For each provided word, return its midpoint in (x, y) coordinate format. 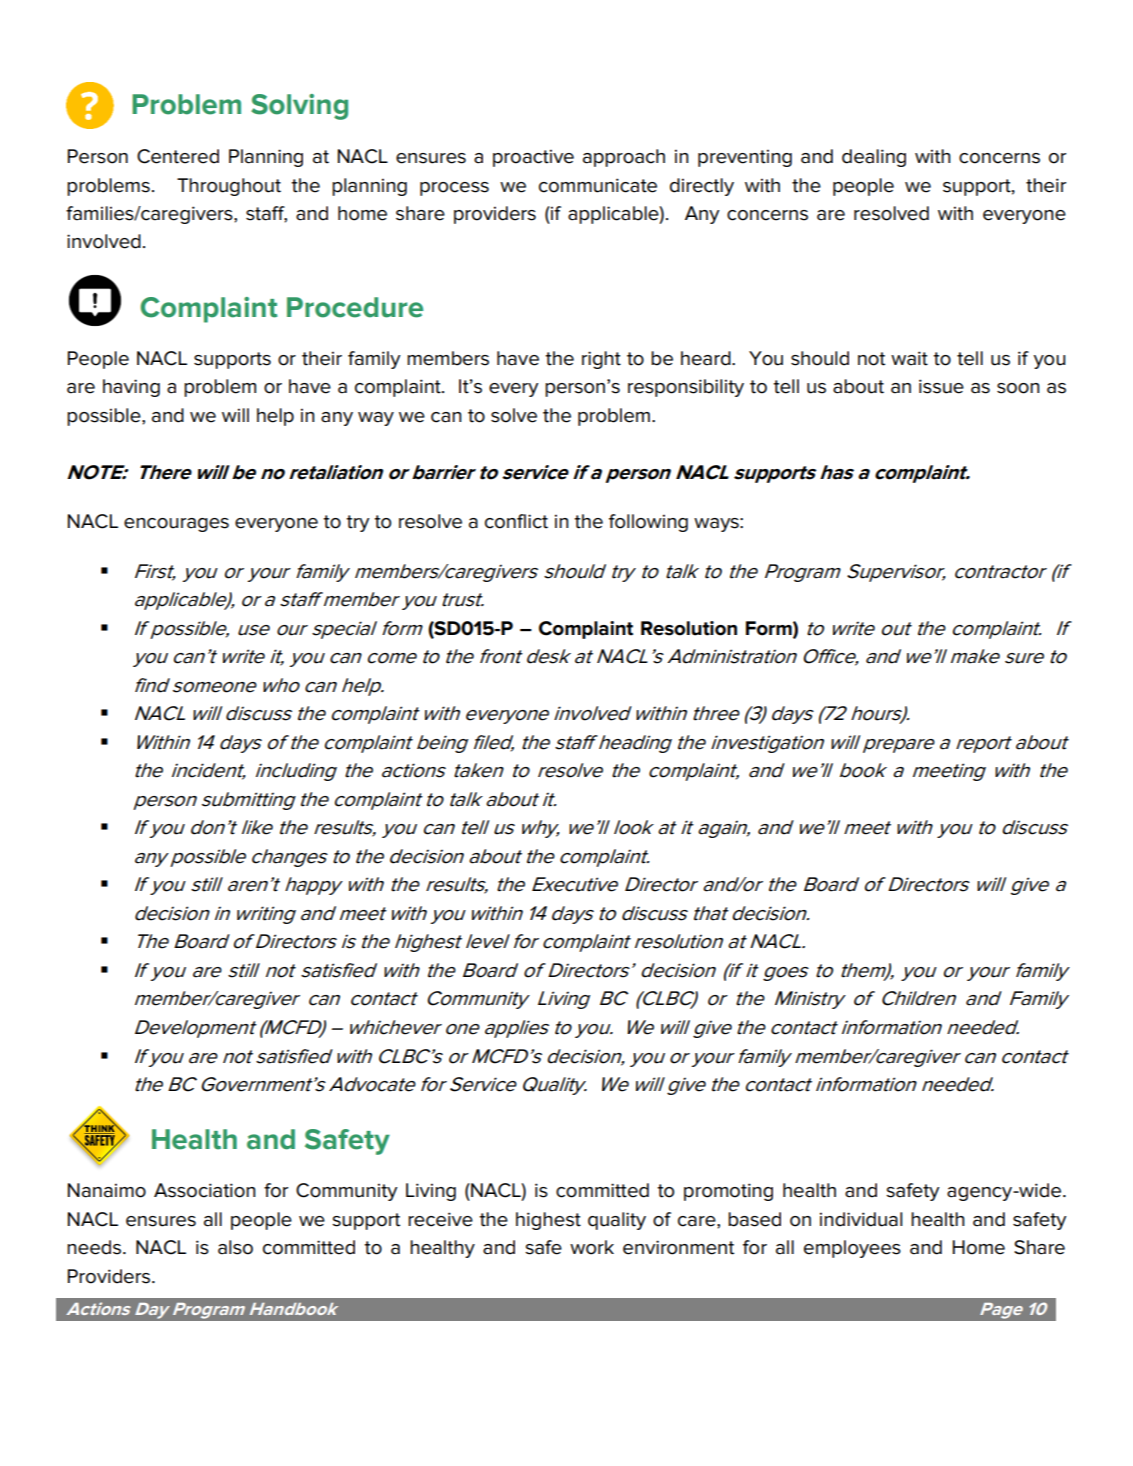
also (235, 1247)
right (601, 360)
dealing (874, 158)
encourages (176, 525)
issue (941, 386)
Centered (178, 156)
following (648, 523)
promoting (728, 1192)
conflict (516, 521)
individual (861, 1219)
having (131, 388)
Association (204, 1190)
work (592, 1247)
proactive (533, 158)
